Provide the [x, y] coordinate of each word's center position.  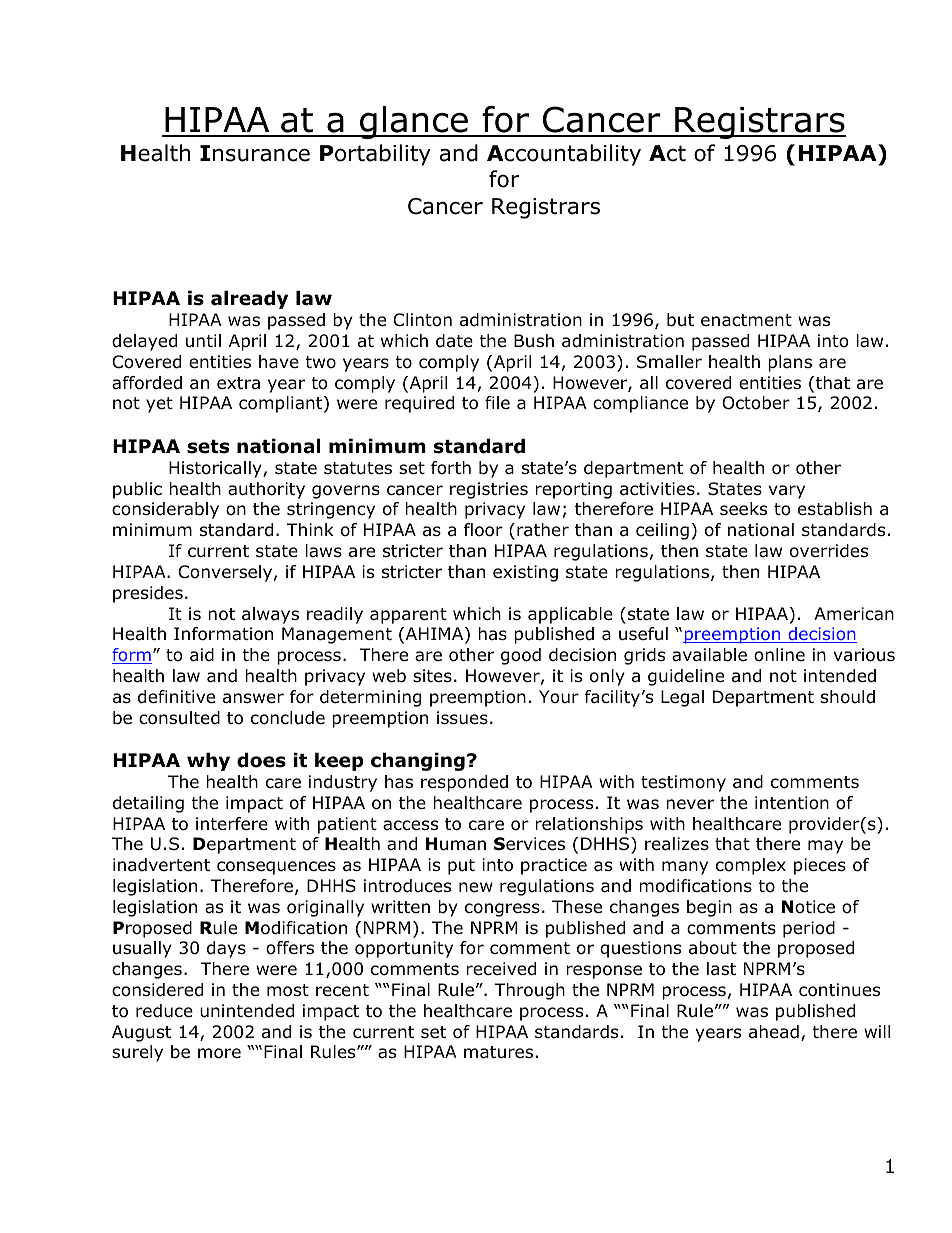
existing [525, 573]
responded [464, 783]
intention [792, 803]
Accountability [564, 155]
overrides [829, 551]
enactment [746, 320]
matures [498, 1052]
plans [790, 363]
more [219, 1053]
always [270, 615]
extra [238, 383]
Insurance [255, 153]
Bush [534, 341]
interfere [232, 824]
